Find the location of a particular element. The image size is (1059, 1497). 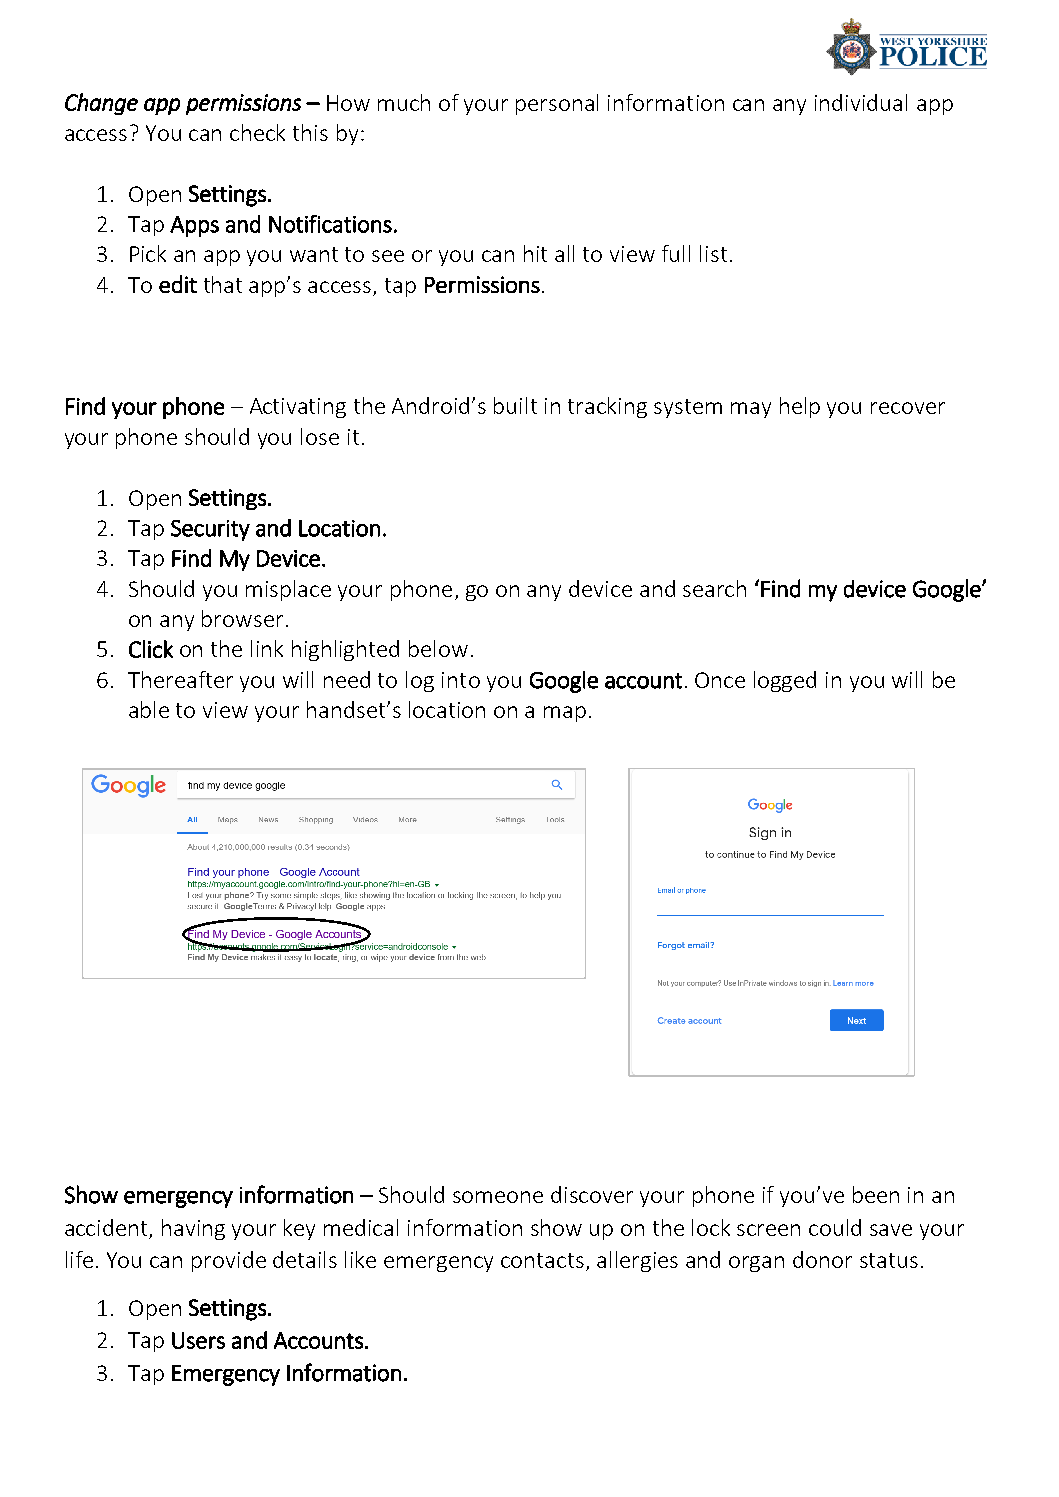

personal is located at coordinates (557, 104).
